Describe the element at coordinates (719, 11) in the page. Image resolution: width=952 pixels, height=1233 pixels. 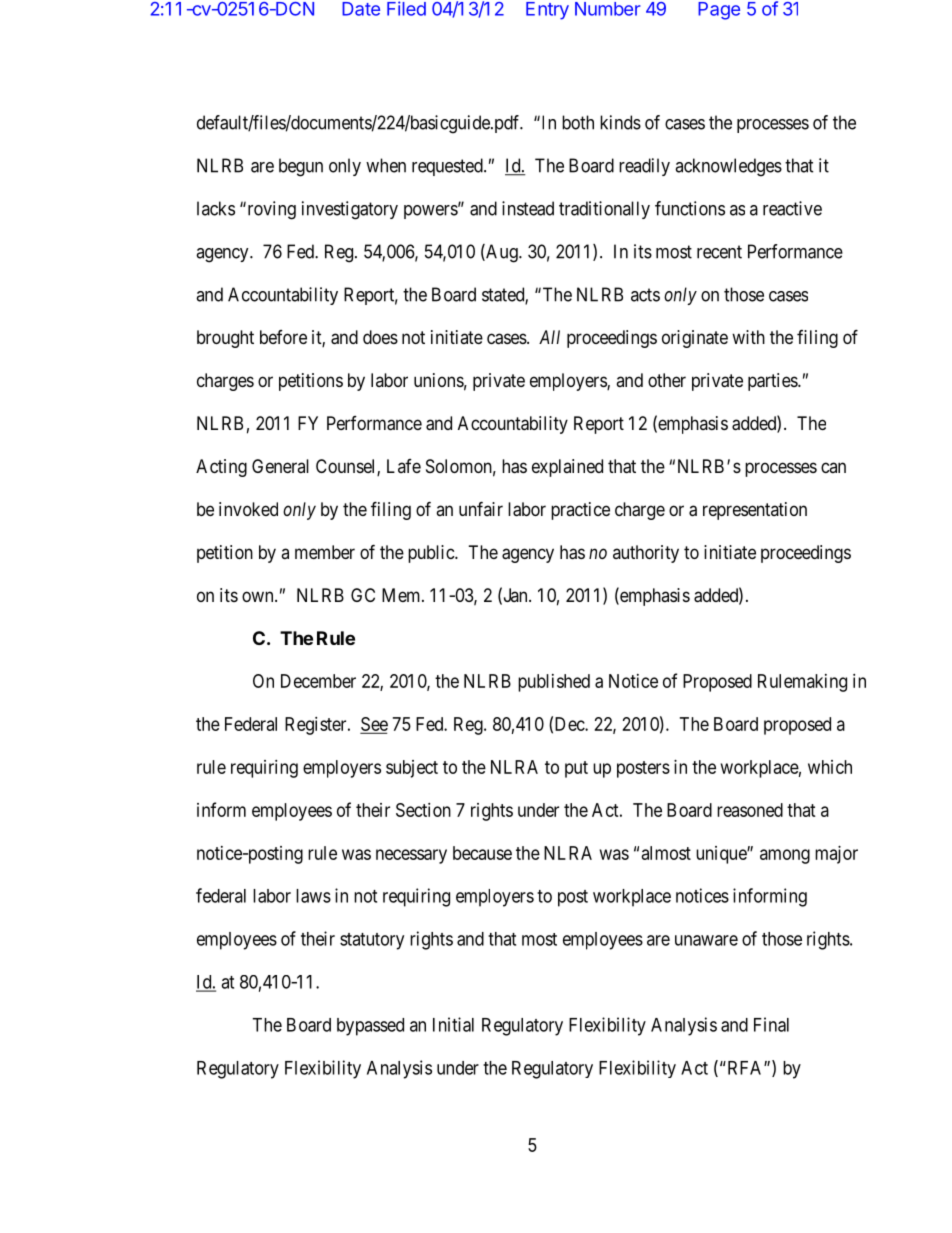
I see `Page` at that location.
